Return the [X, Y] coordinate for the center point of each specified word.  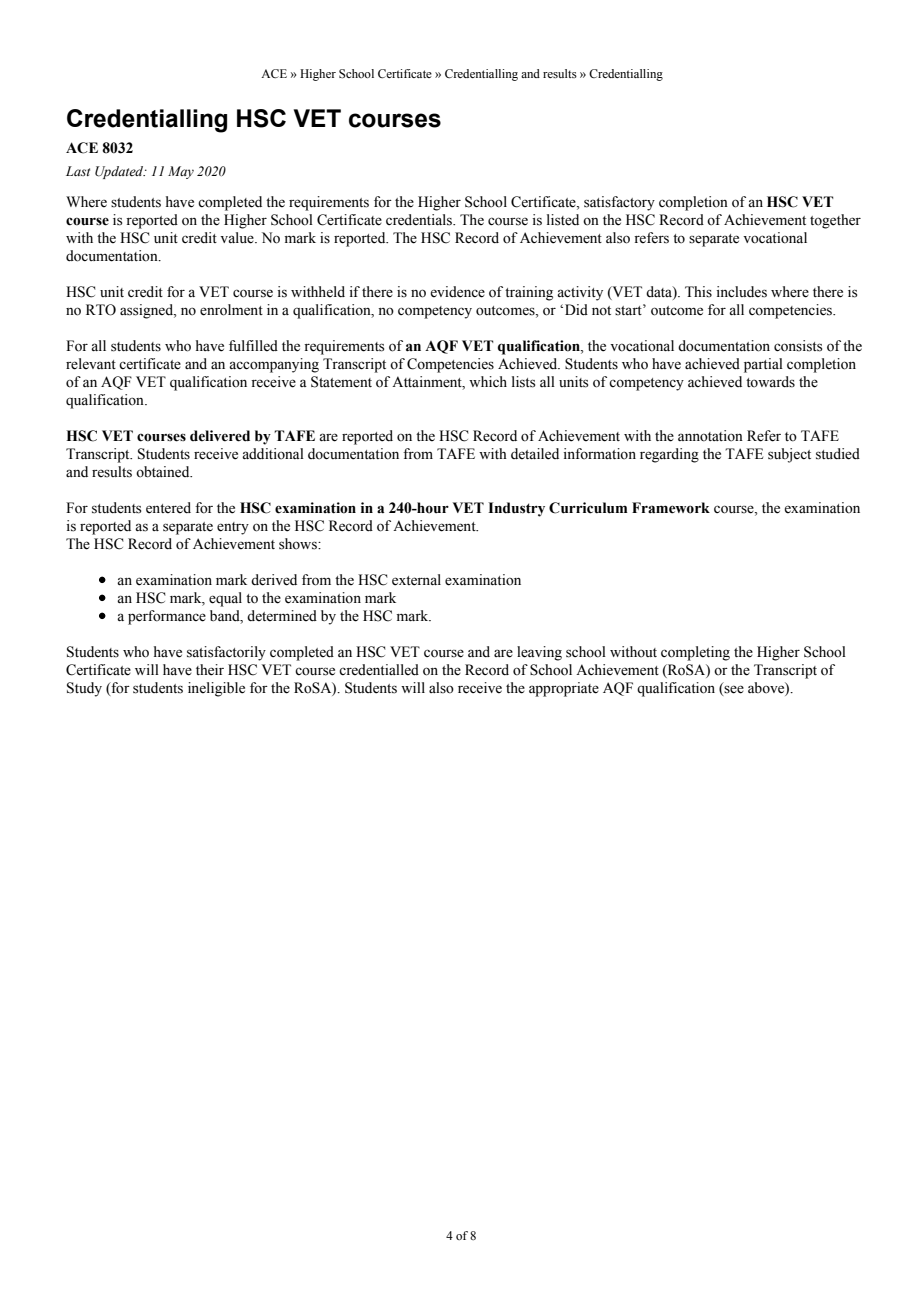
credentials [420, 220]
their [210, 670]
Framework [671, 508]
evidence [457, 292]
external [416, 580]
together [835, 221]
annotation [710, 436]
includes [742, 292]
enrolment [231, 310]
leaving [539, 653]
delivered [220, 436]
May [181, 172]
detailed [535, 454]
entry [233, 528]
